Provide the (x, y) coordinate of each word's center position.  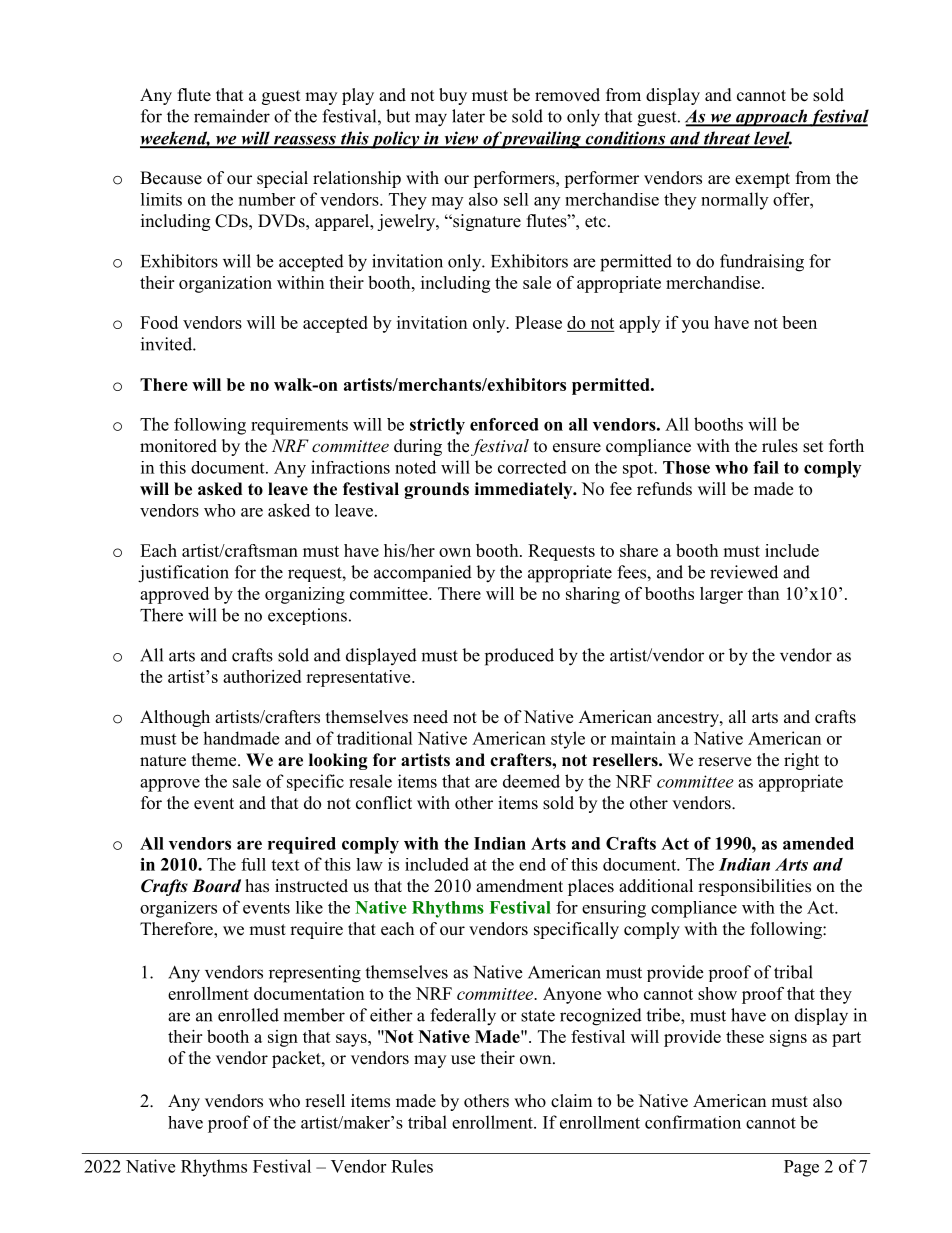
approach (771, 118)
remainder (232, 116)
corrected (532, 467)
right (801, 761)
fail (766, 467)
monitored (178, 446)
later (468, 116)
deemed (531, 781)
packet (297, 1059)
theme (215, 760)
